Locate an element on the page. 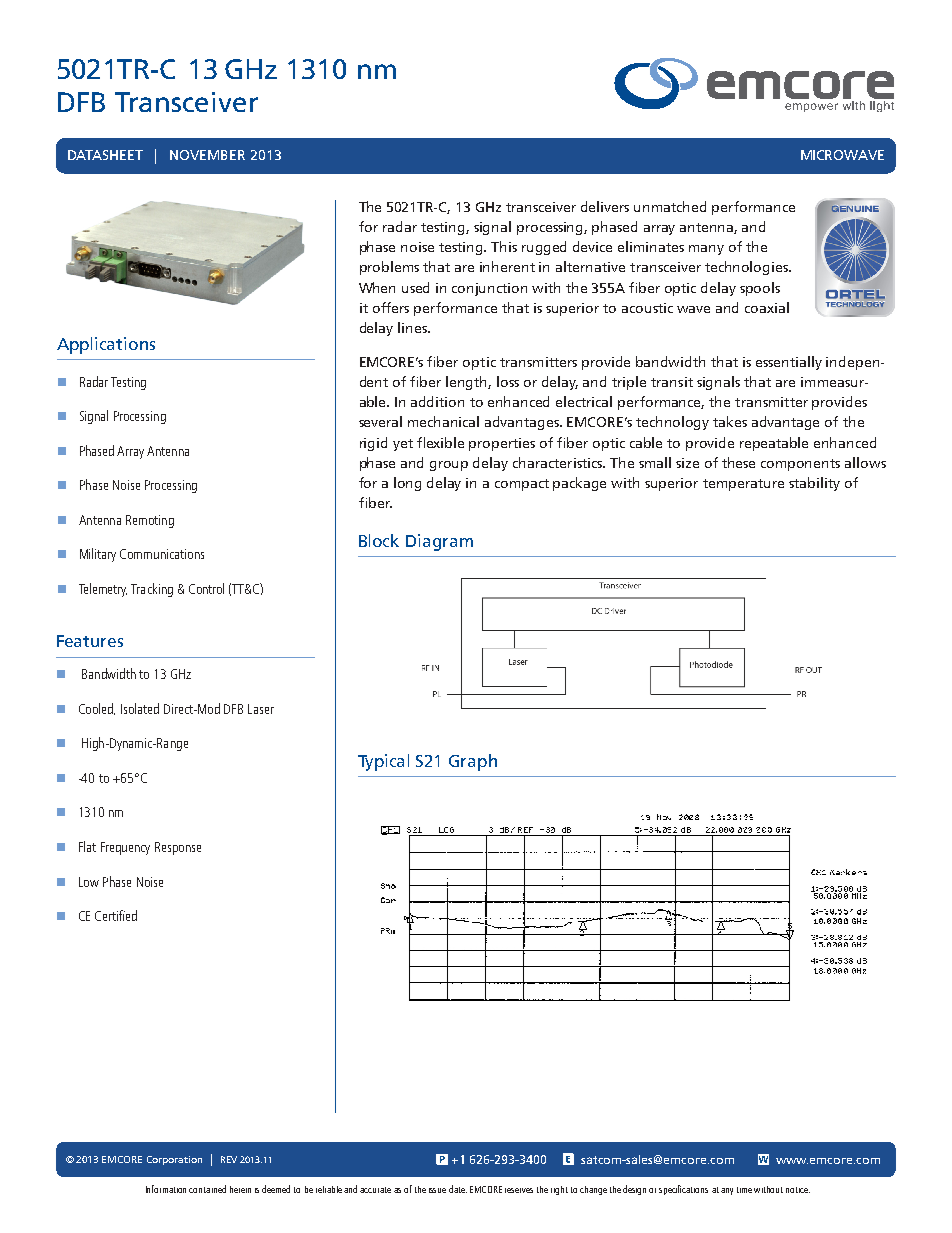 The image size is (952, 1233). Typical is located at coordinates (383, 762).
